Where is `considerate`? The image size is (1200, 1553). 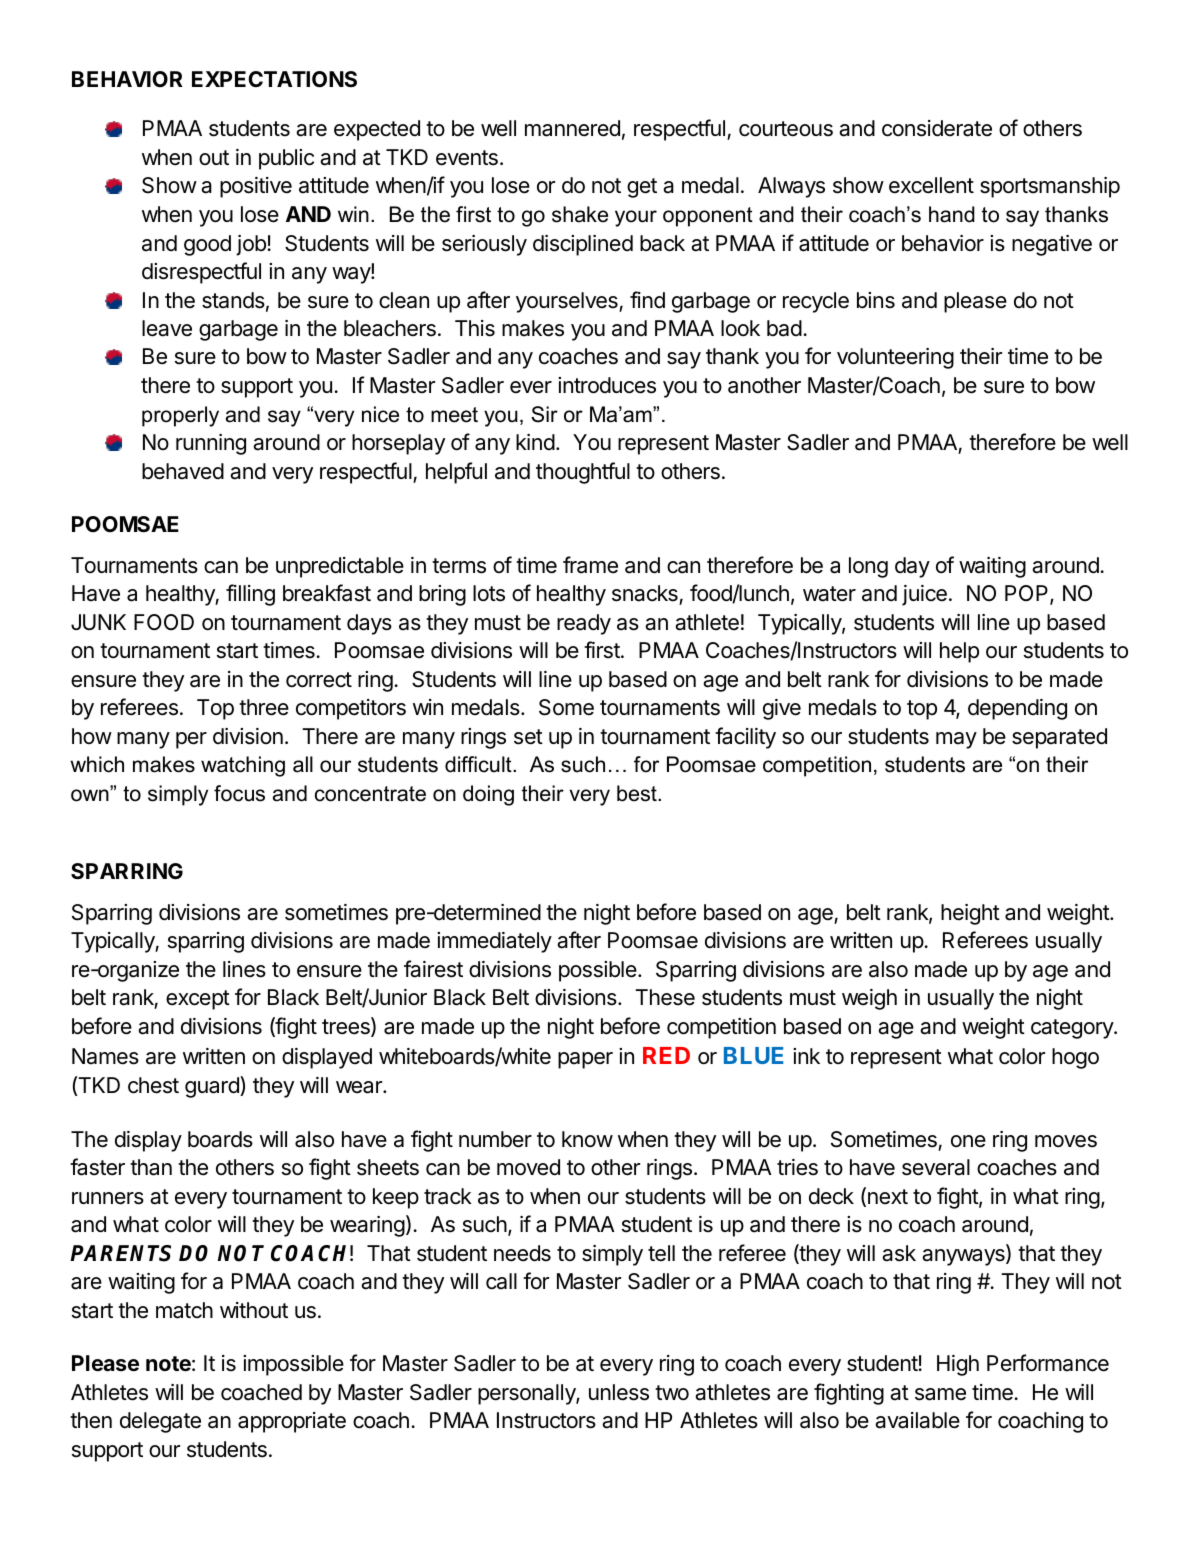
considerate is located at coordinates (937, 128).
